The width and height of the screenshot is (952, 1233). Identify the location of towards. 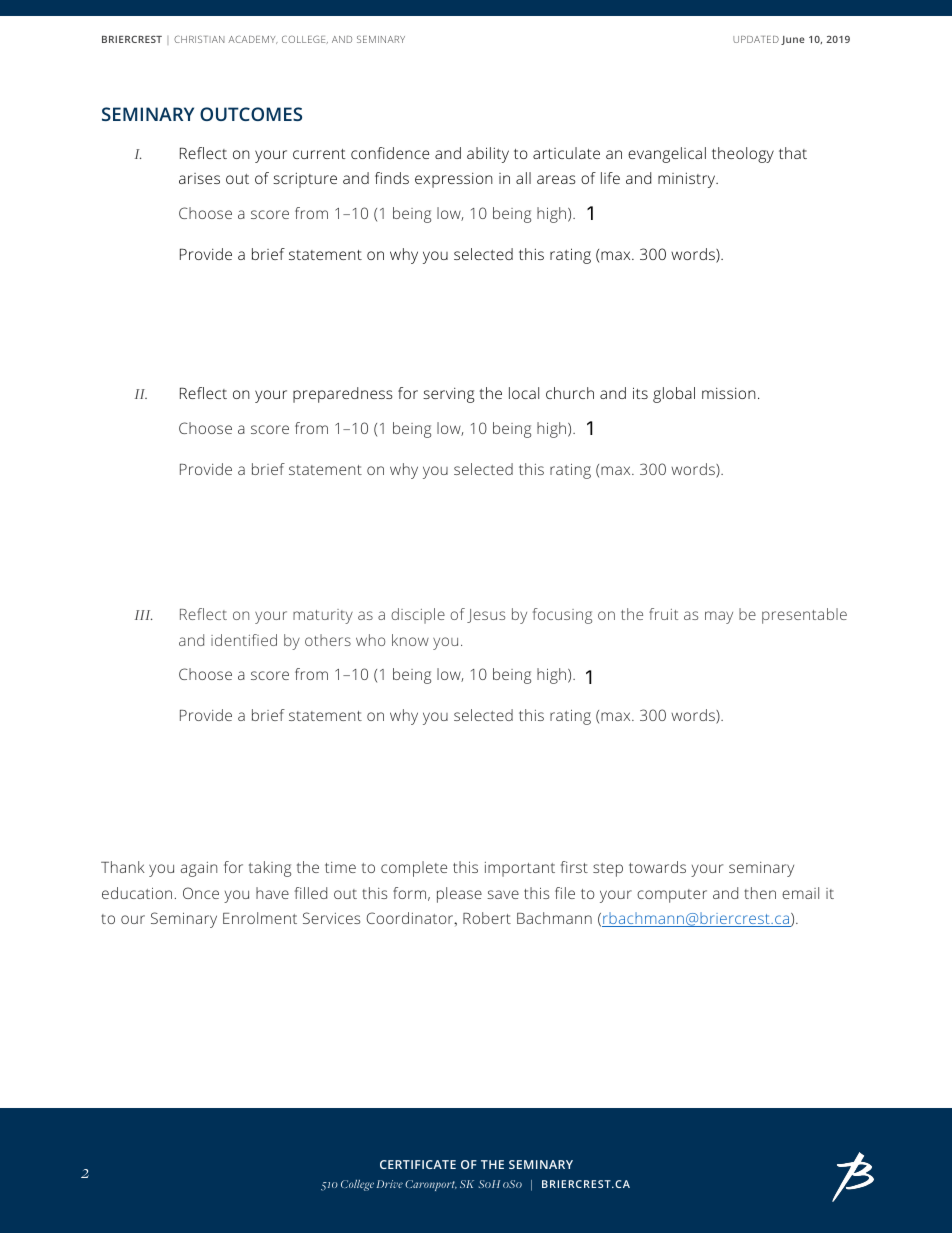
(657, 867).
